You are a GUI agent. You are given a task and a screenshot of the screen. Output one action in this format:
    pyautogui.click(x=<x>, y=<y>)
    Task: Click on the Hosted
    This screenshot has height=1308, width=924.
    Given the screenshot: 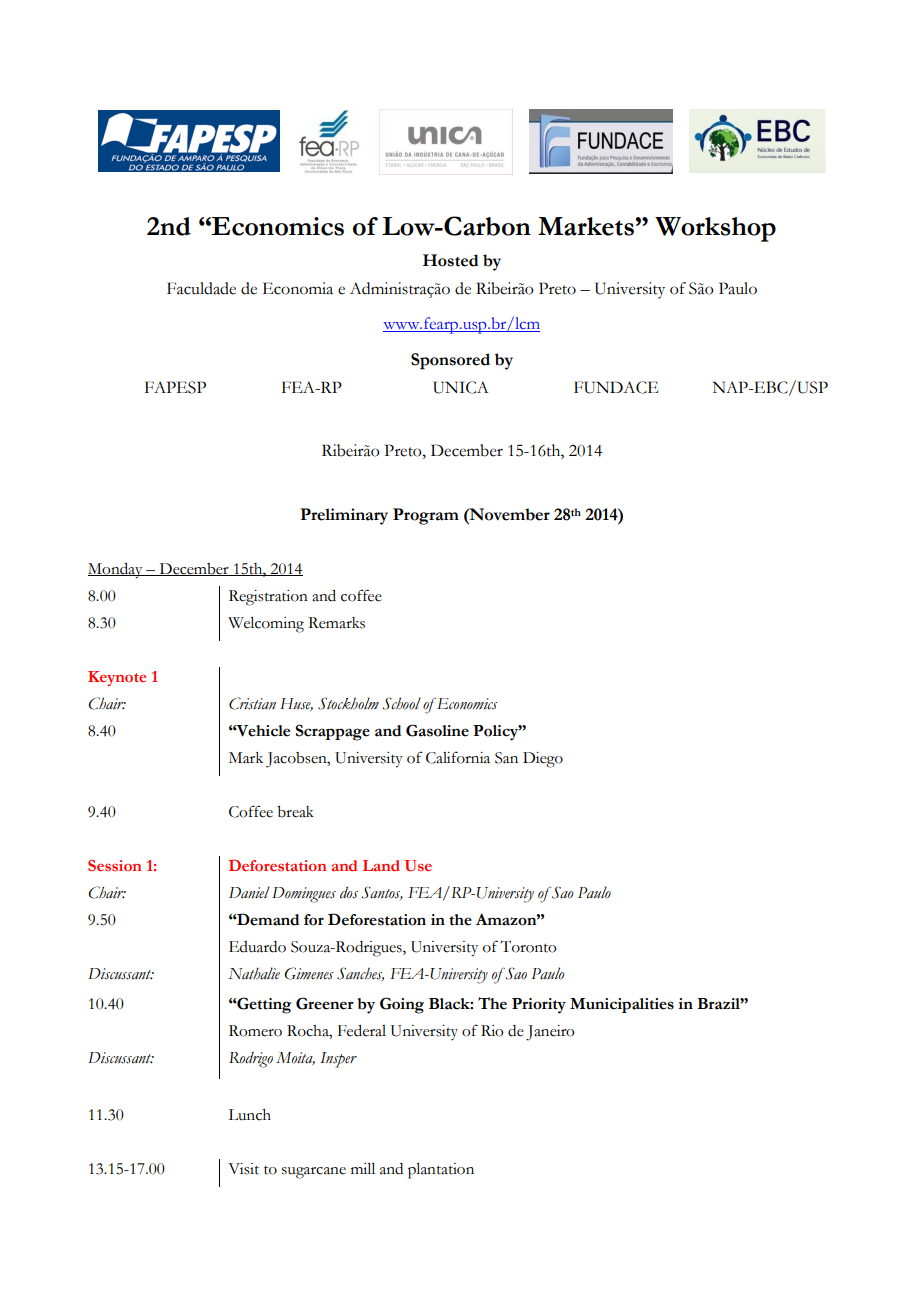 What is the action you would take?
    pyautogui.click(x=451, y=260)
